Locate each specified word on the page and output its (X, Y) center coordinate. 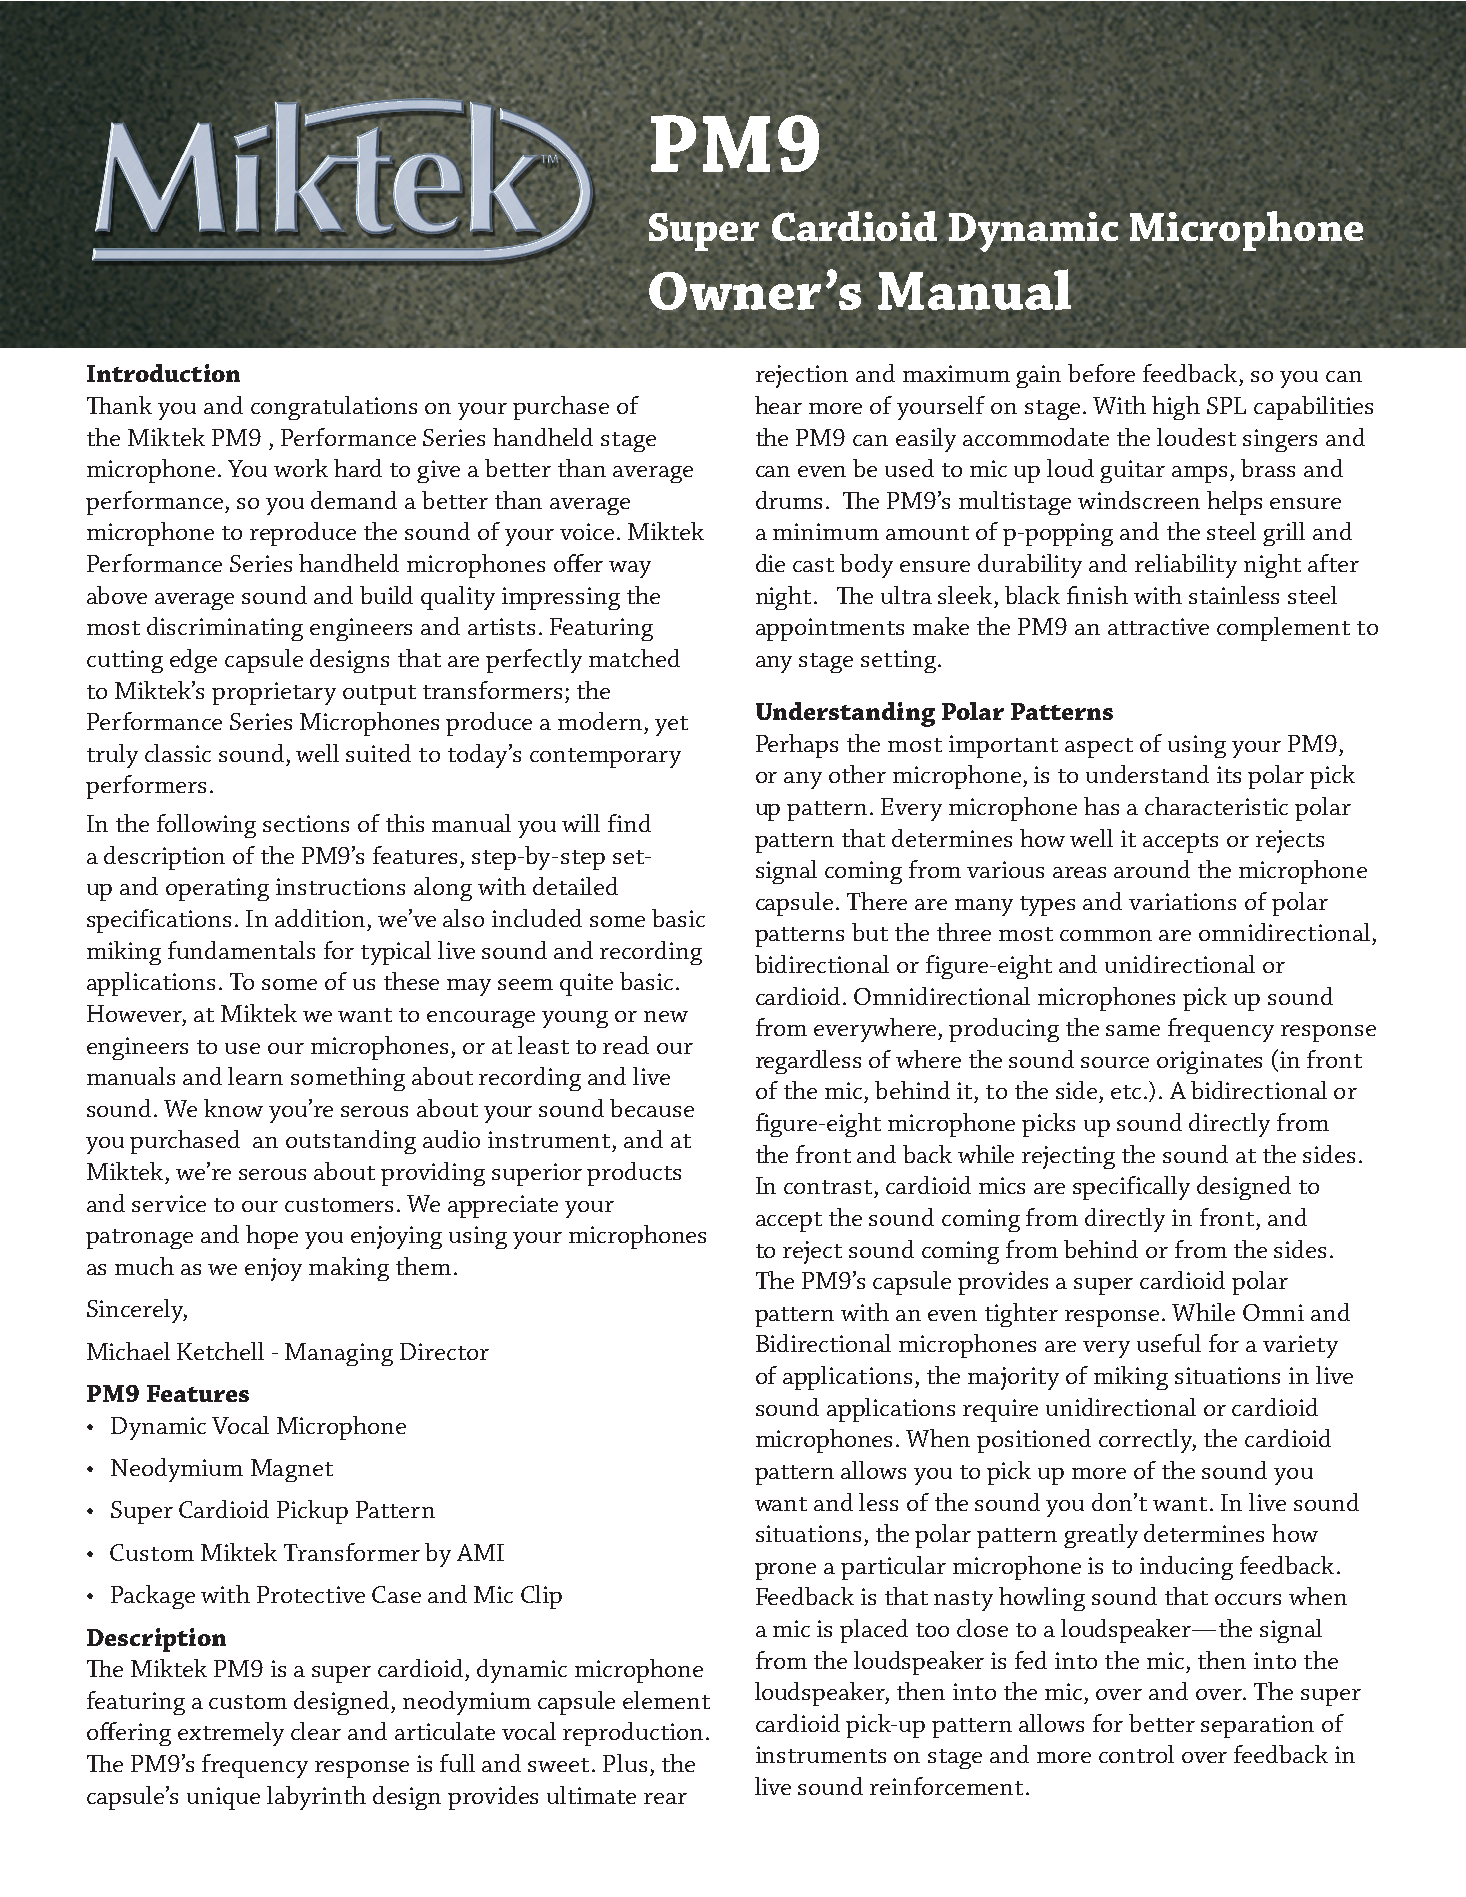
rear (665, 1798)
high (1176, 408)
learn (255, 1076)
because (652, 1108)
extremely (231, 1734)
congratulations (334, 408)
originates (1209, 1062)
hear (778, 405)
